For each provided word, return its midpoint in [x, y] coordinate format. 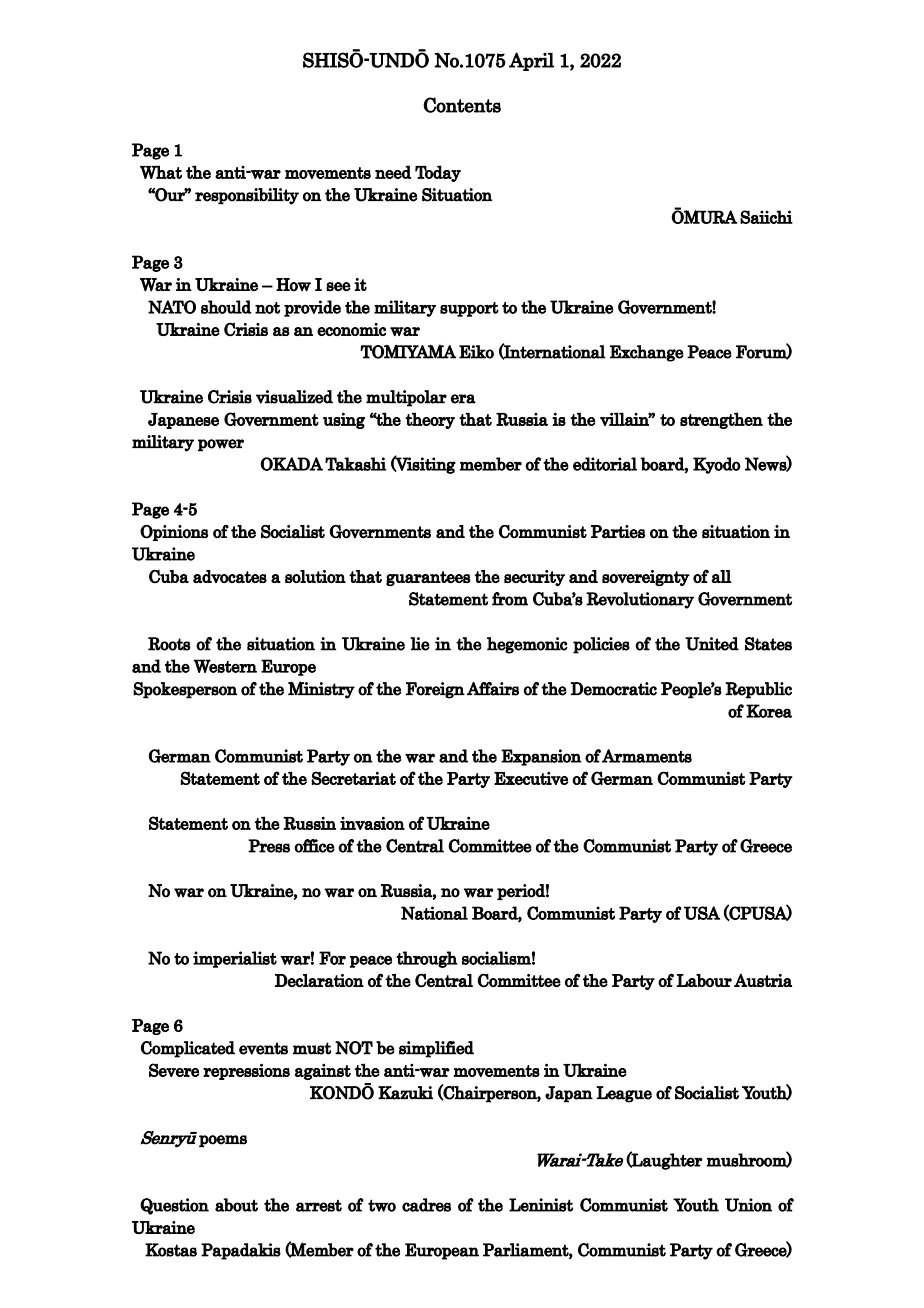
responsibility [247, 196]
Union [748, 1205]
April [531, 61]
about [236, 1205]
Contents [462, 105]
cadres [426, 1205]
